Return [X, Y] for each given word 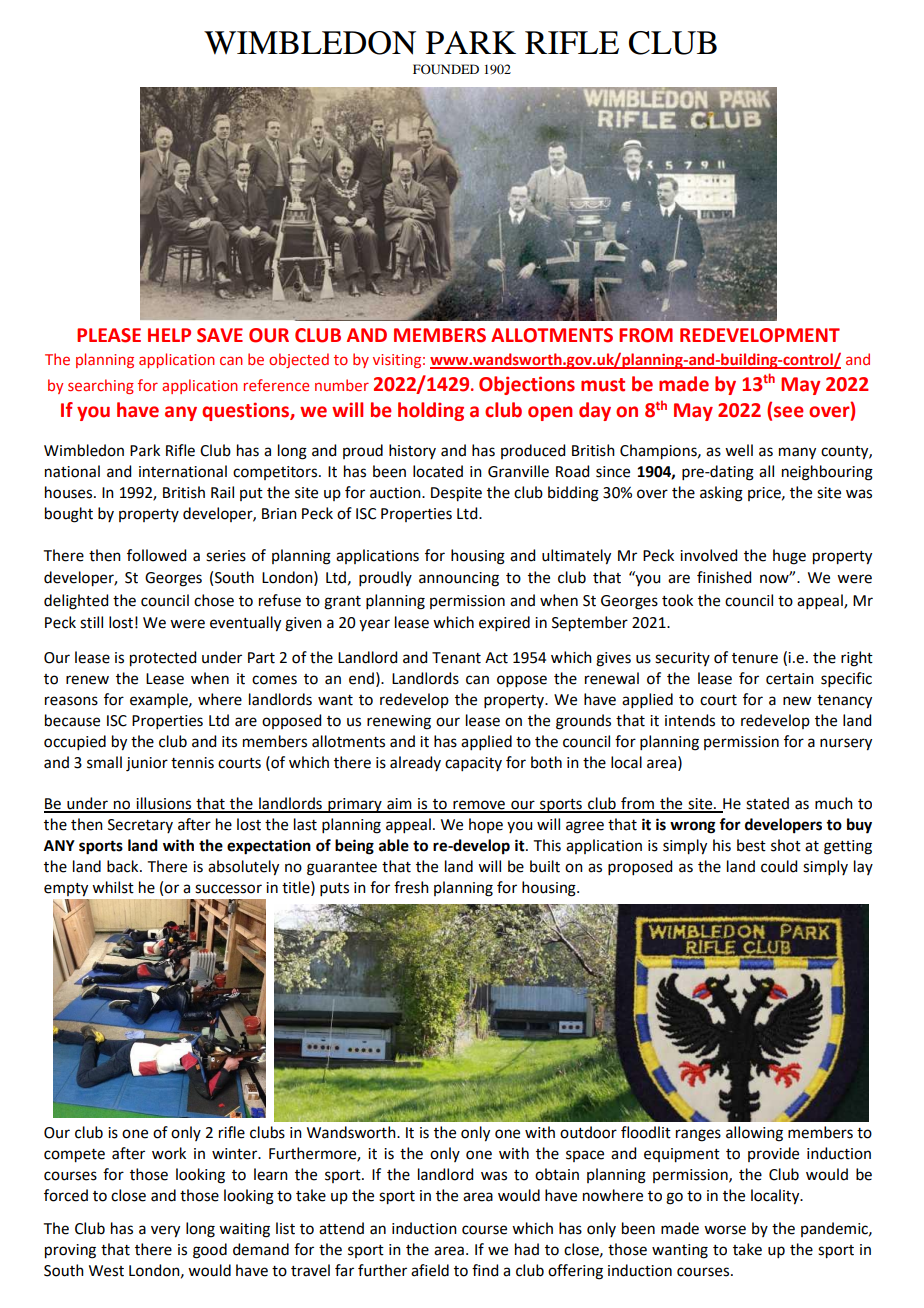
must [603, 385]
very [165, 1231]
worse [725, 1230]
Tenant [456, 658]
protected [163, 659]
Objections [527, 385]
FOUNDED [446, 69]
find [485, 1270]
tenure [755, 658]
